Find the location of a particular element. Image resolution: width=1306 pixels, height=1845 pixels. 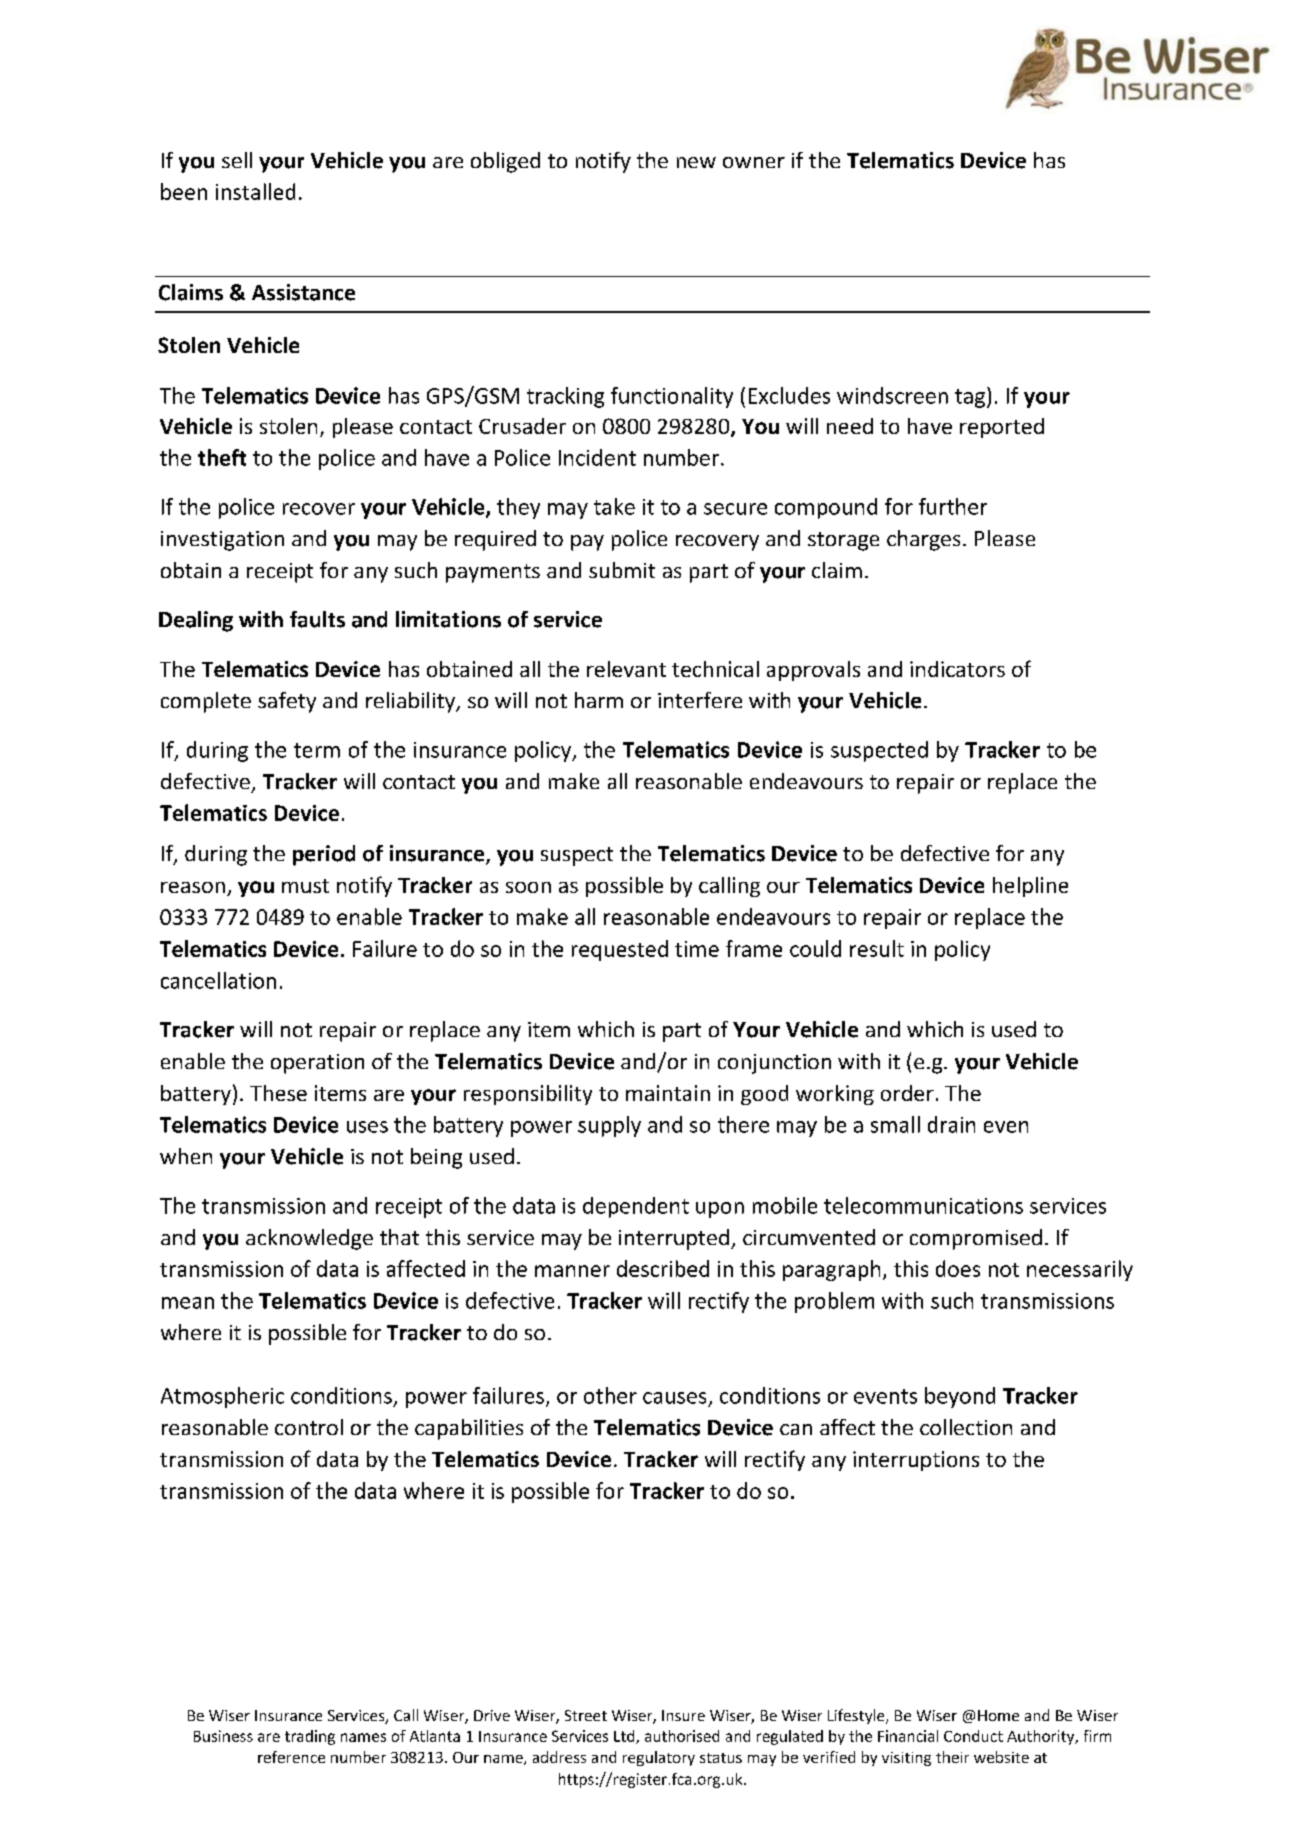

new is located at coordinates (696, 162).
